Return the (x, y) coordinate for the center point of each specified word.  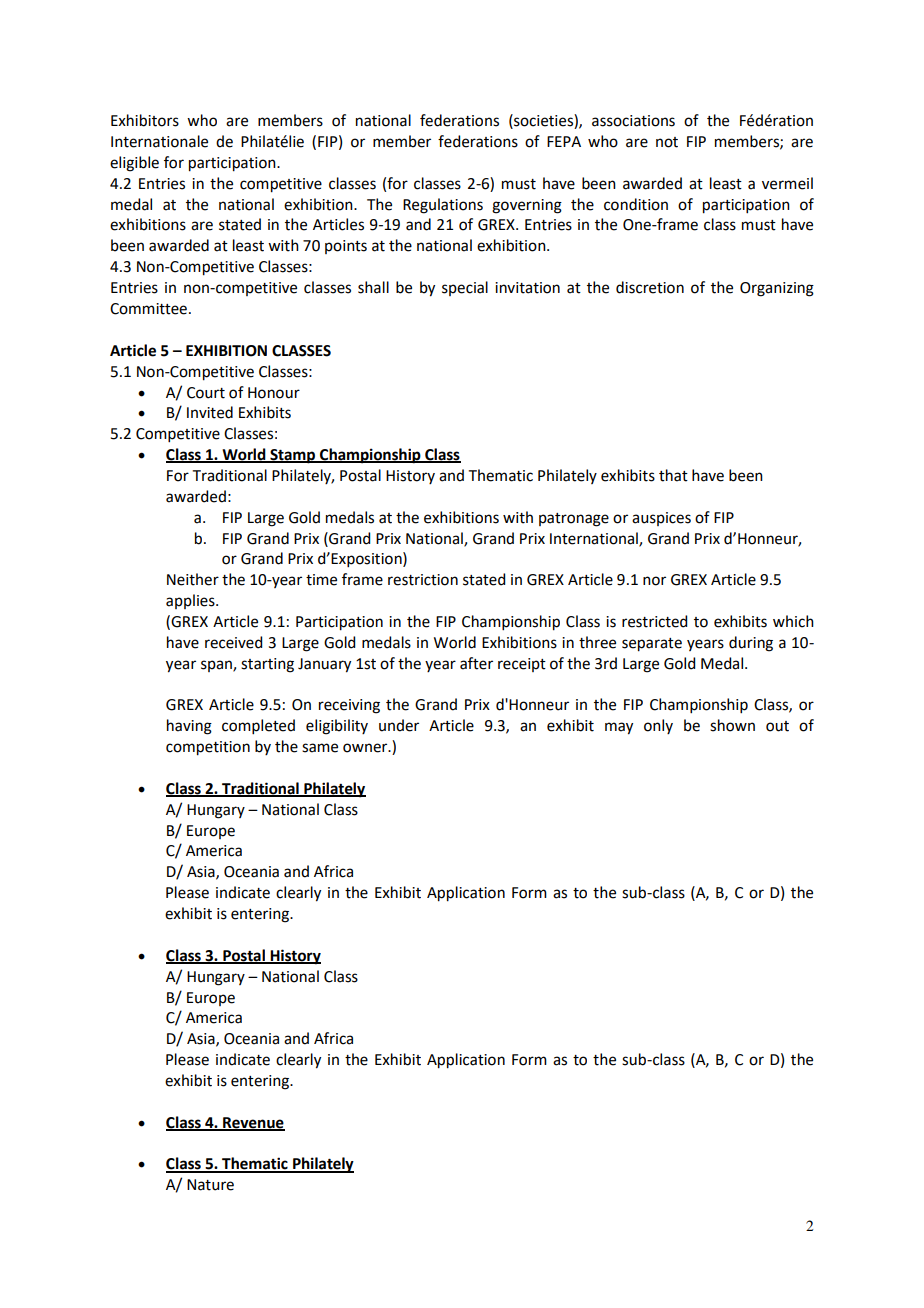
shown (732, 725)
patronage (574, 520)
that (673, 475)
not (667, 142)
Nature (210, 1185)
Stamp (293, 456)
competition (208, 748)
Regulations (443, 206)
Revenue (253, 1123)
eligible (134, 164)
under (399, 725)
